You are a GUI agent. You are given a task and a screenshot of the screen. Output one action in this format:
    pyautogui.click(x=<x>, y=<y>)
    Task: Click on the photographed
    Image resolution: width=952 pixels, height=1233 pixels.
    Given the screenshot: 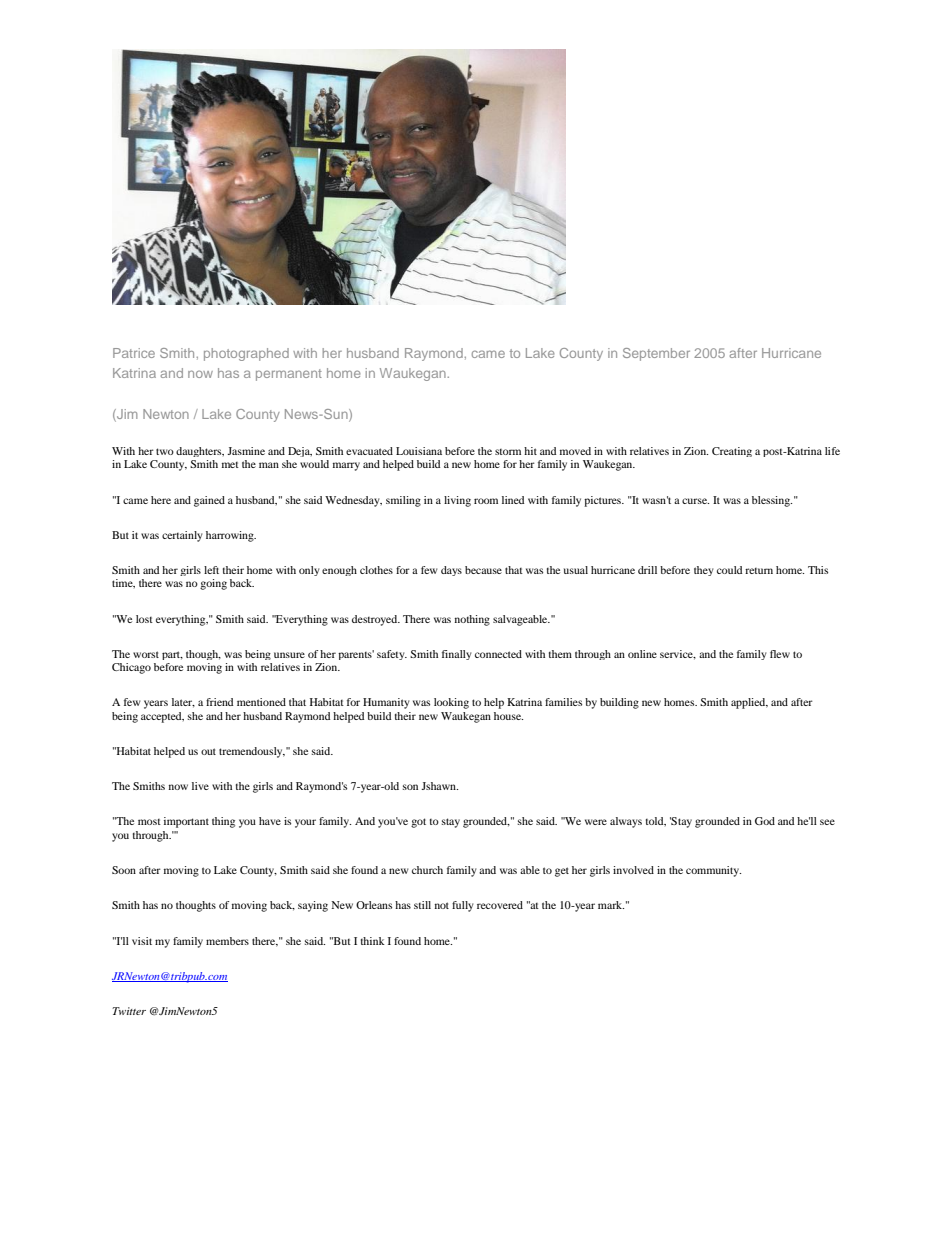 What is the action you would take?
    pyautogui.click(x=246, y=354)
